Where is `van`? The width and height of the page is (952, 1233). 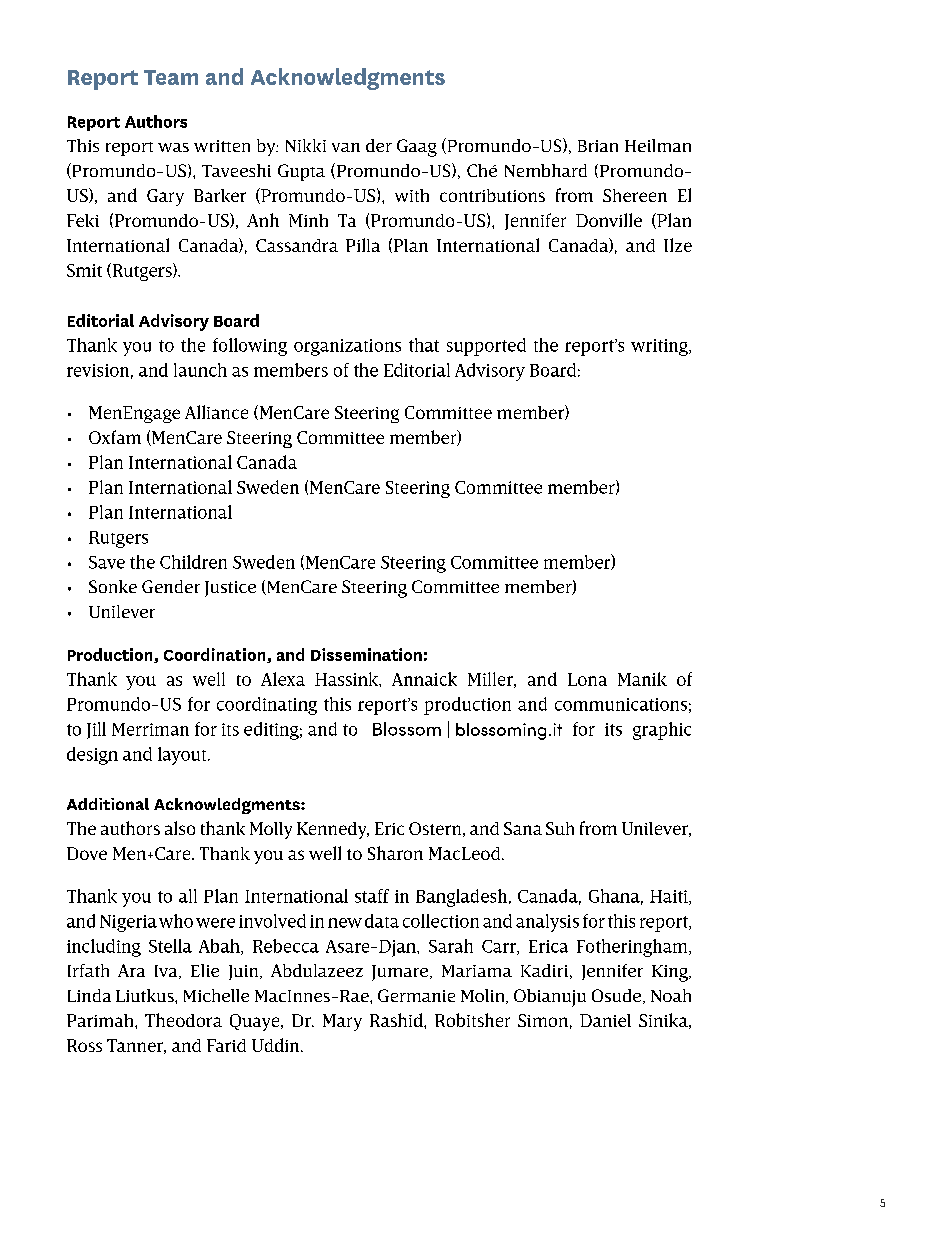 van is located at coordinates (346, 147).
